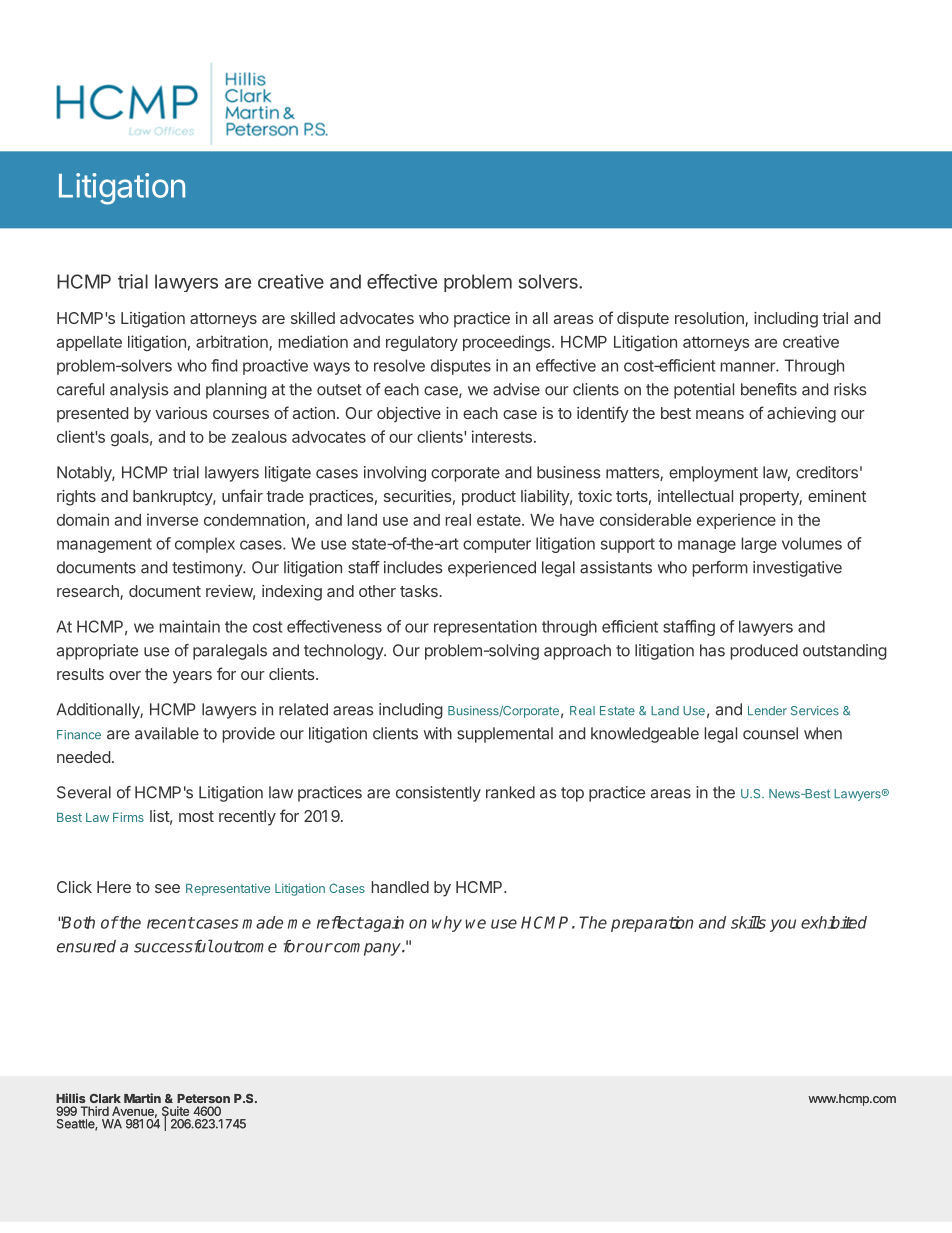 Image resolution: width=952 pixels, height=1233 pixels. What do you see at coordinates (167, 733) in the screenshot?
I see `available` at bounding box center [167, 733].
